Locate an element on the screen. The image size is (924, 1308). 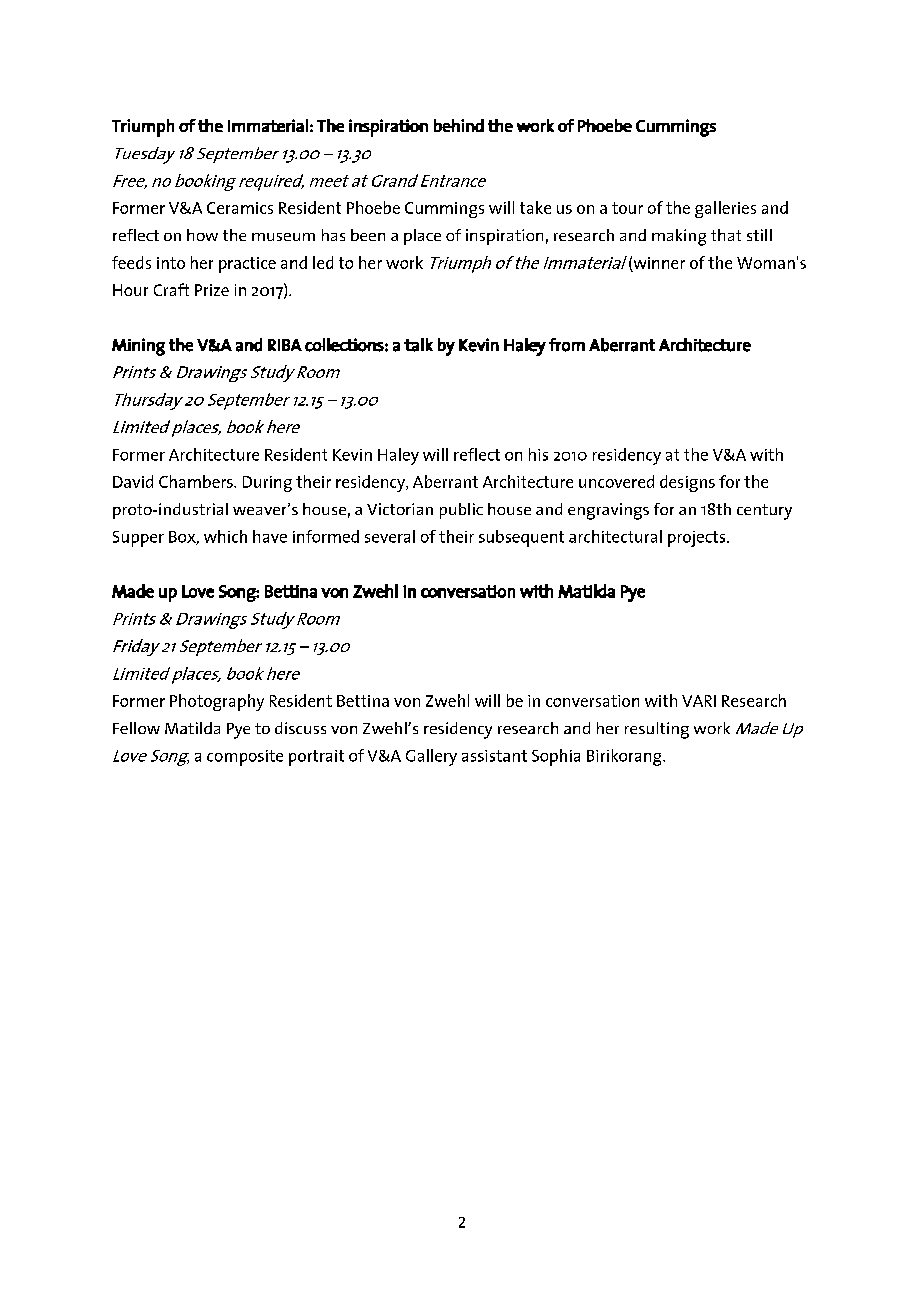
talk is located at coordinates (418, 345).
